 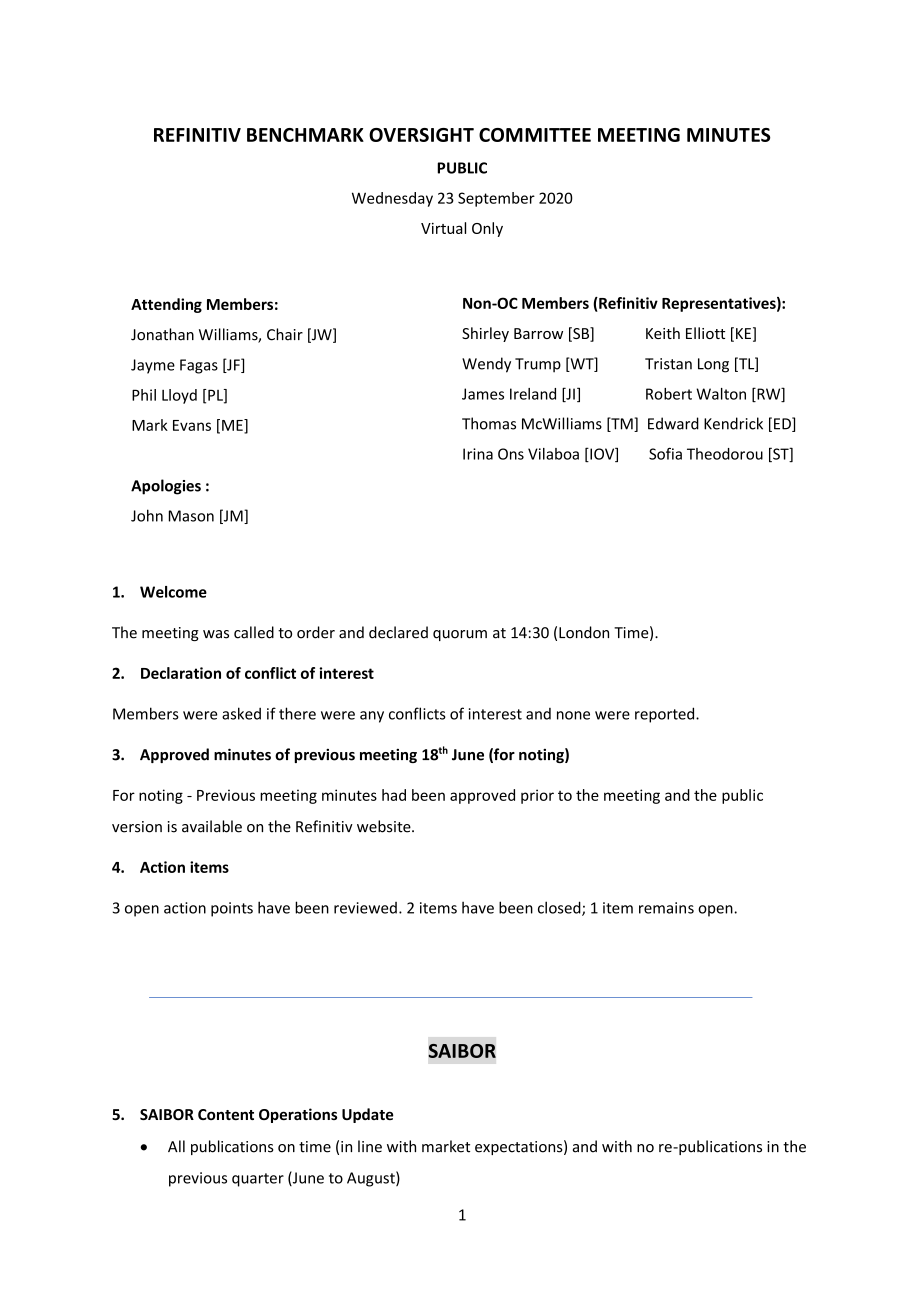 What do you see at coordinates (666, 908) in the image?
I see `remains` at bounding box center [666, 908].
